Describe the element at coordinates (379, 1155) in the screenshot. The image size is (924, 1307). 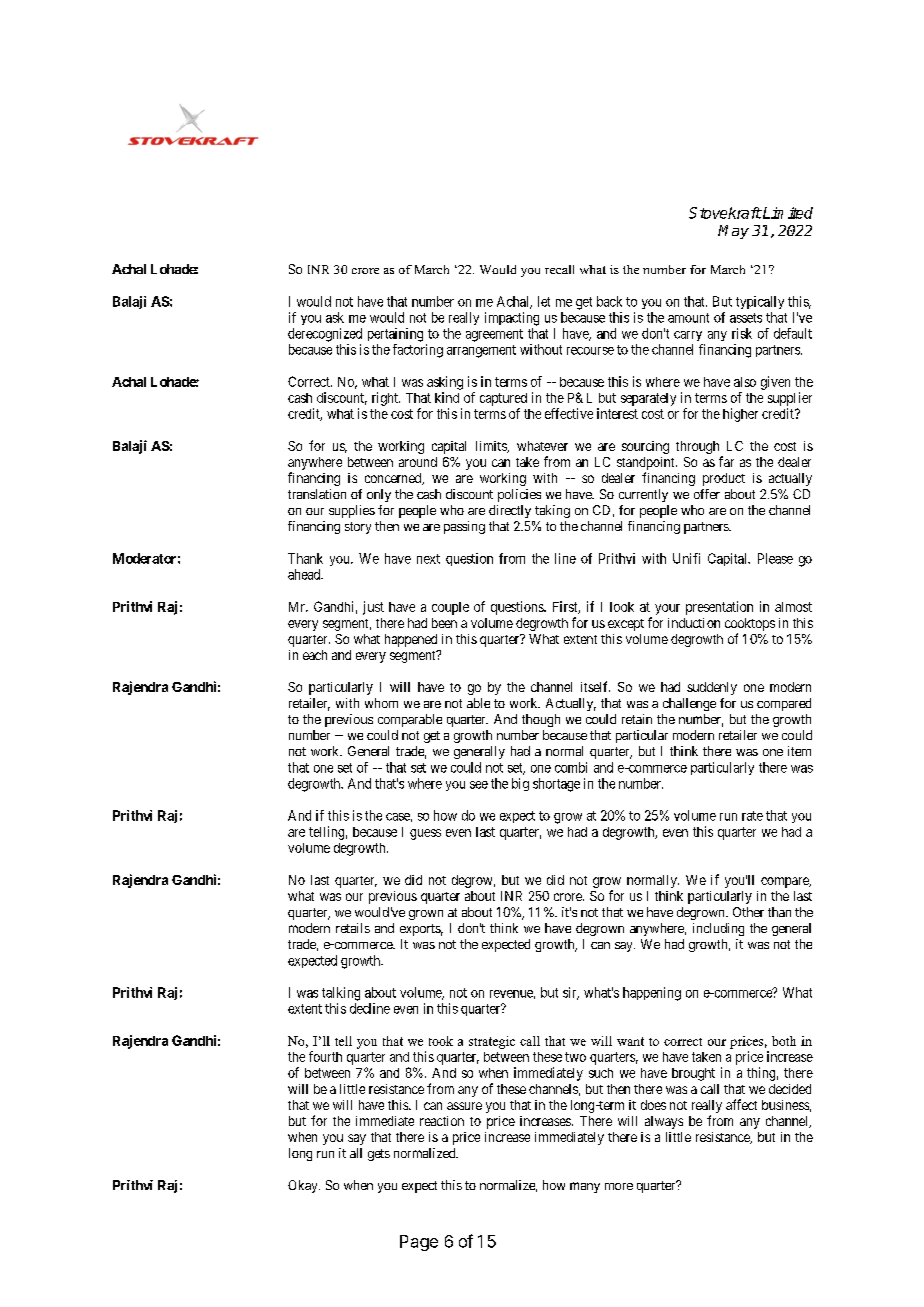
I see `gets` at that location.
